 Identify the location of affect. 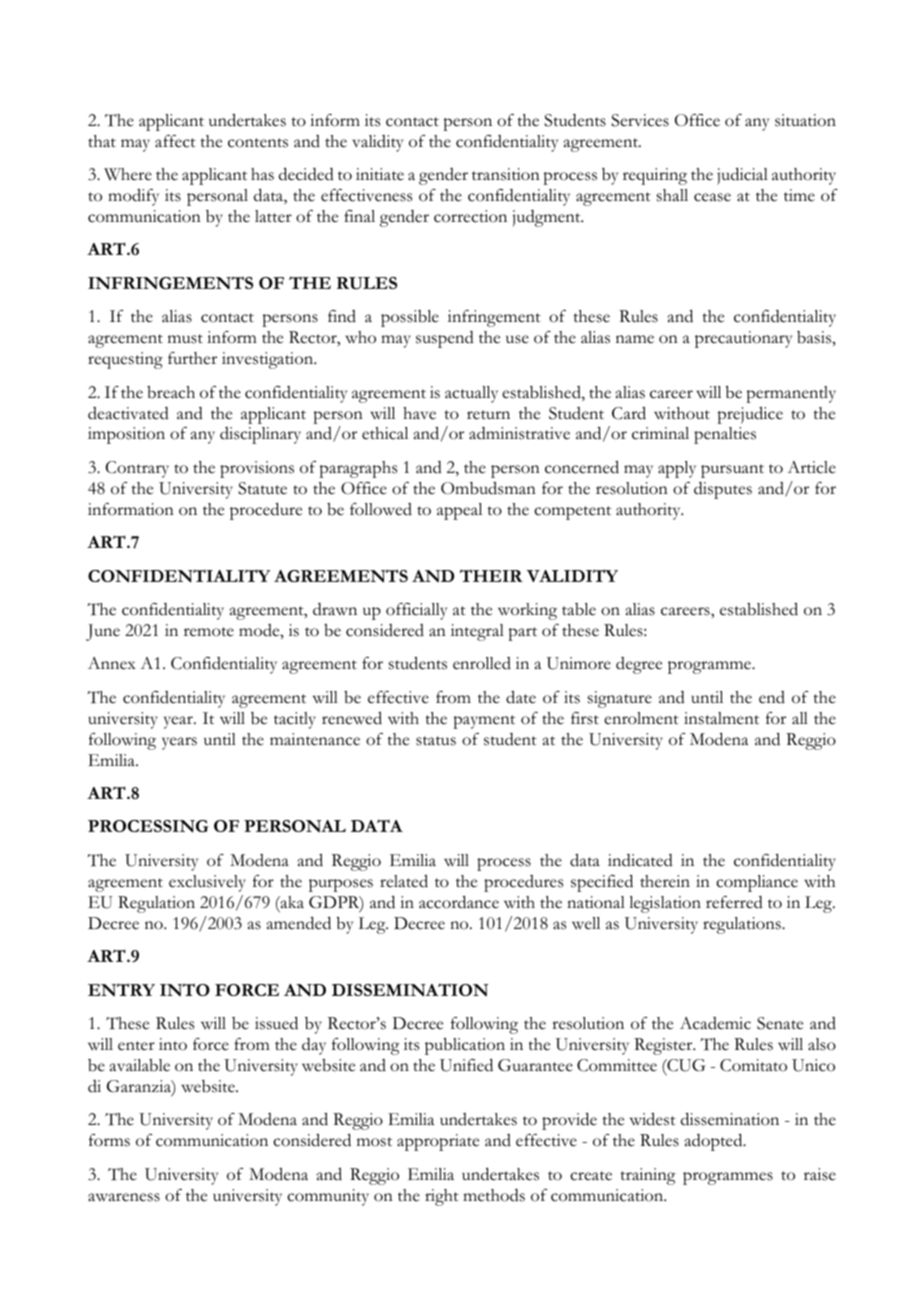
(175, 141).
